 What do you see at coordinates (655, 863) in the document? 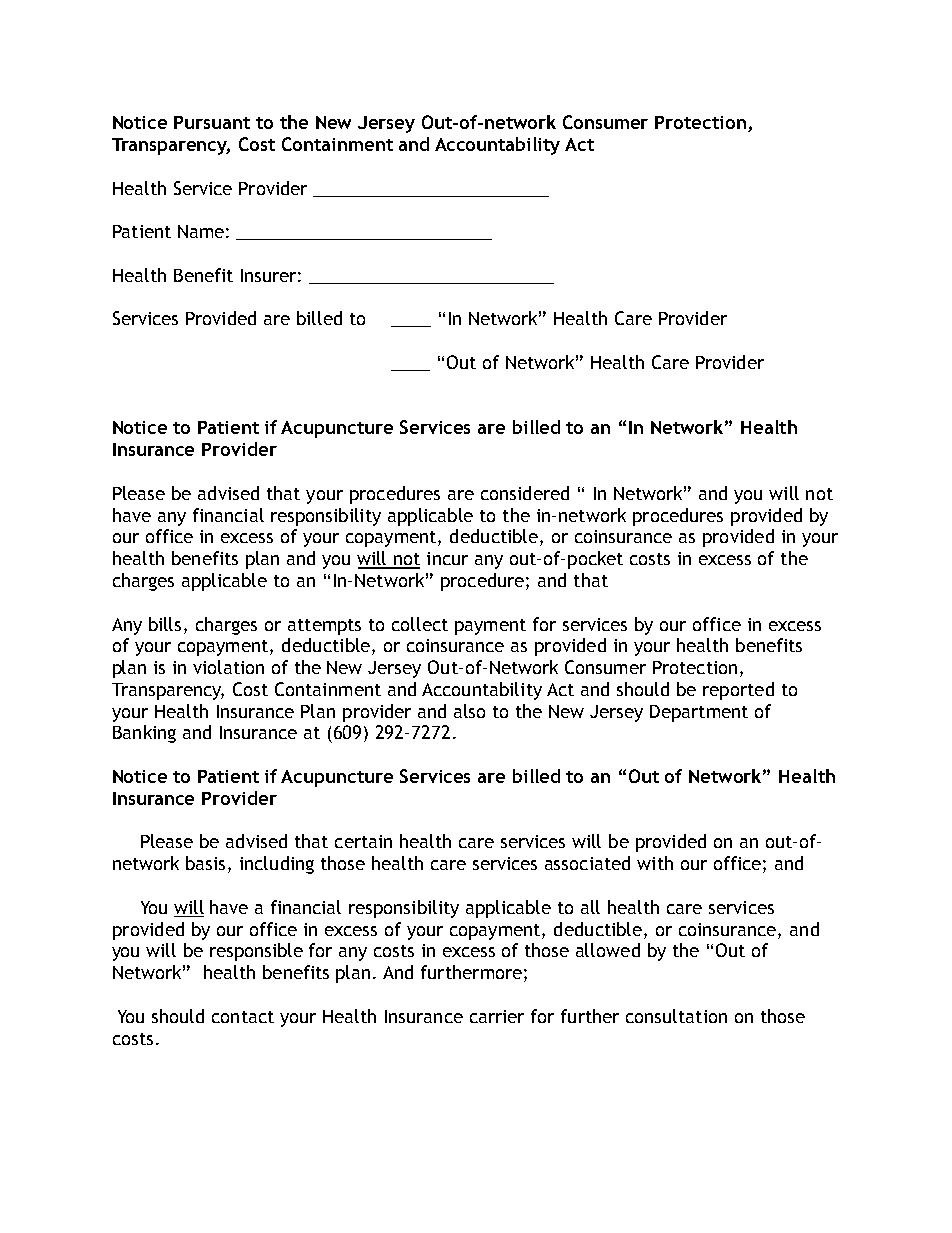
I see `with` at bounding box center [655, 863].
